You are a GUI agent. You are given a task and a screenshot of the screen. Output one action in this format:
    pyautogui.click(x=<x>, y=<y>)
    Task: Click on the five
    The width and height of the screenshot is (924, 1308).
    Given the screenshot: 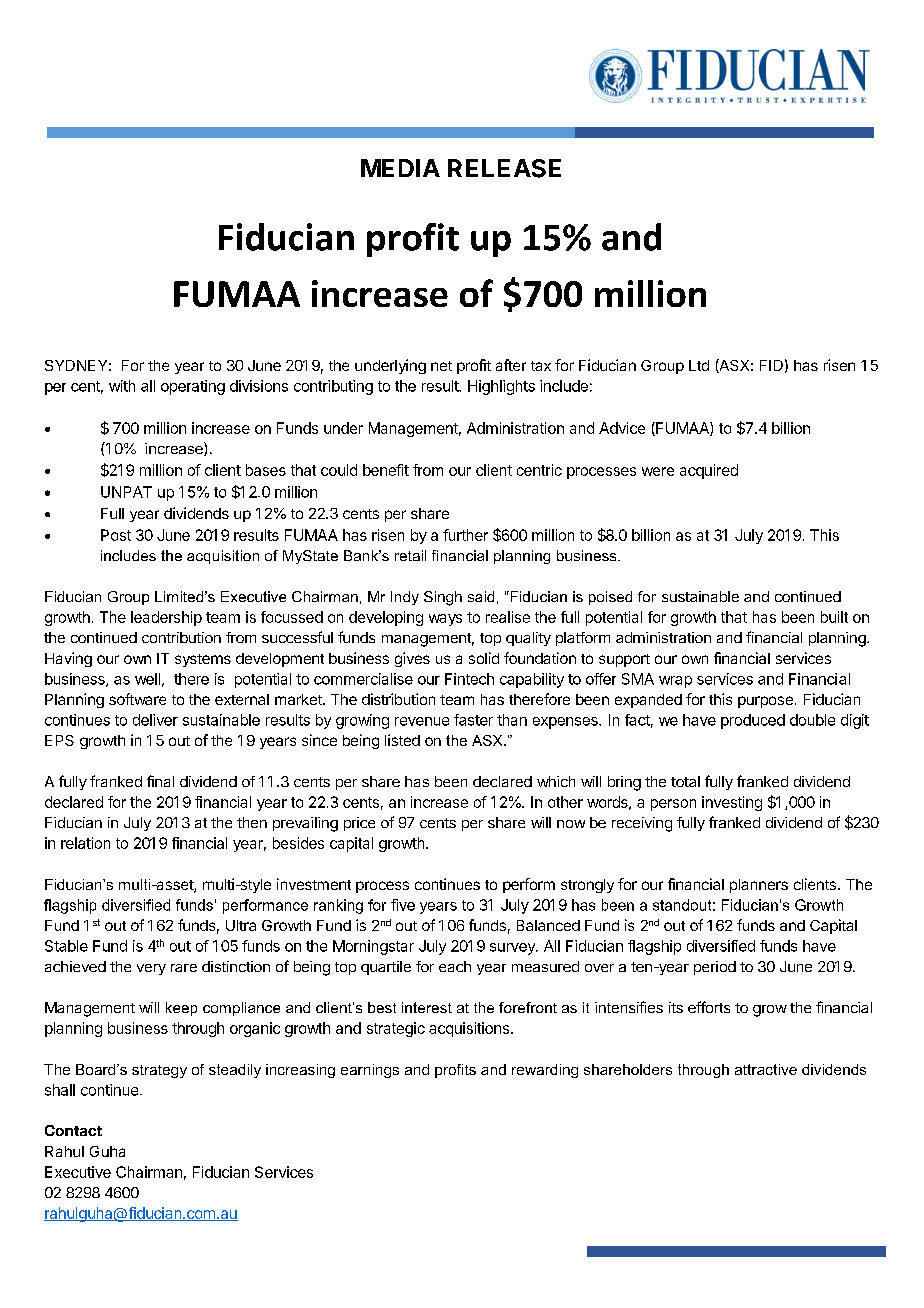 What is the action you would take?
    pyautogui.click(x=403, y=905)
